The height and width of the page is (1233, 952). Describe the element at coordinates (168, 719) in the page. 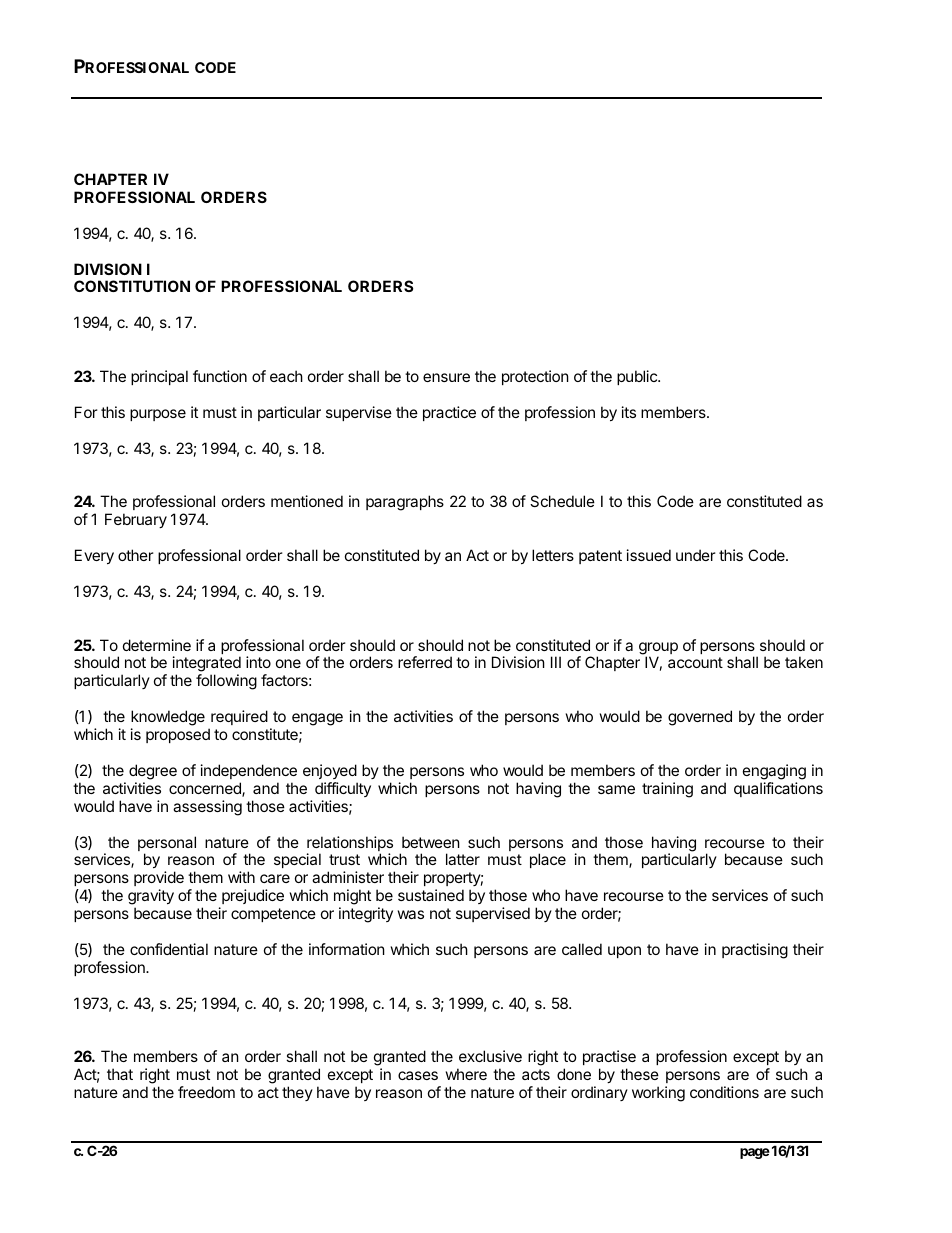

I see `knowledge` at that location.
